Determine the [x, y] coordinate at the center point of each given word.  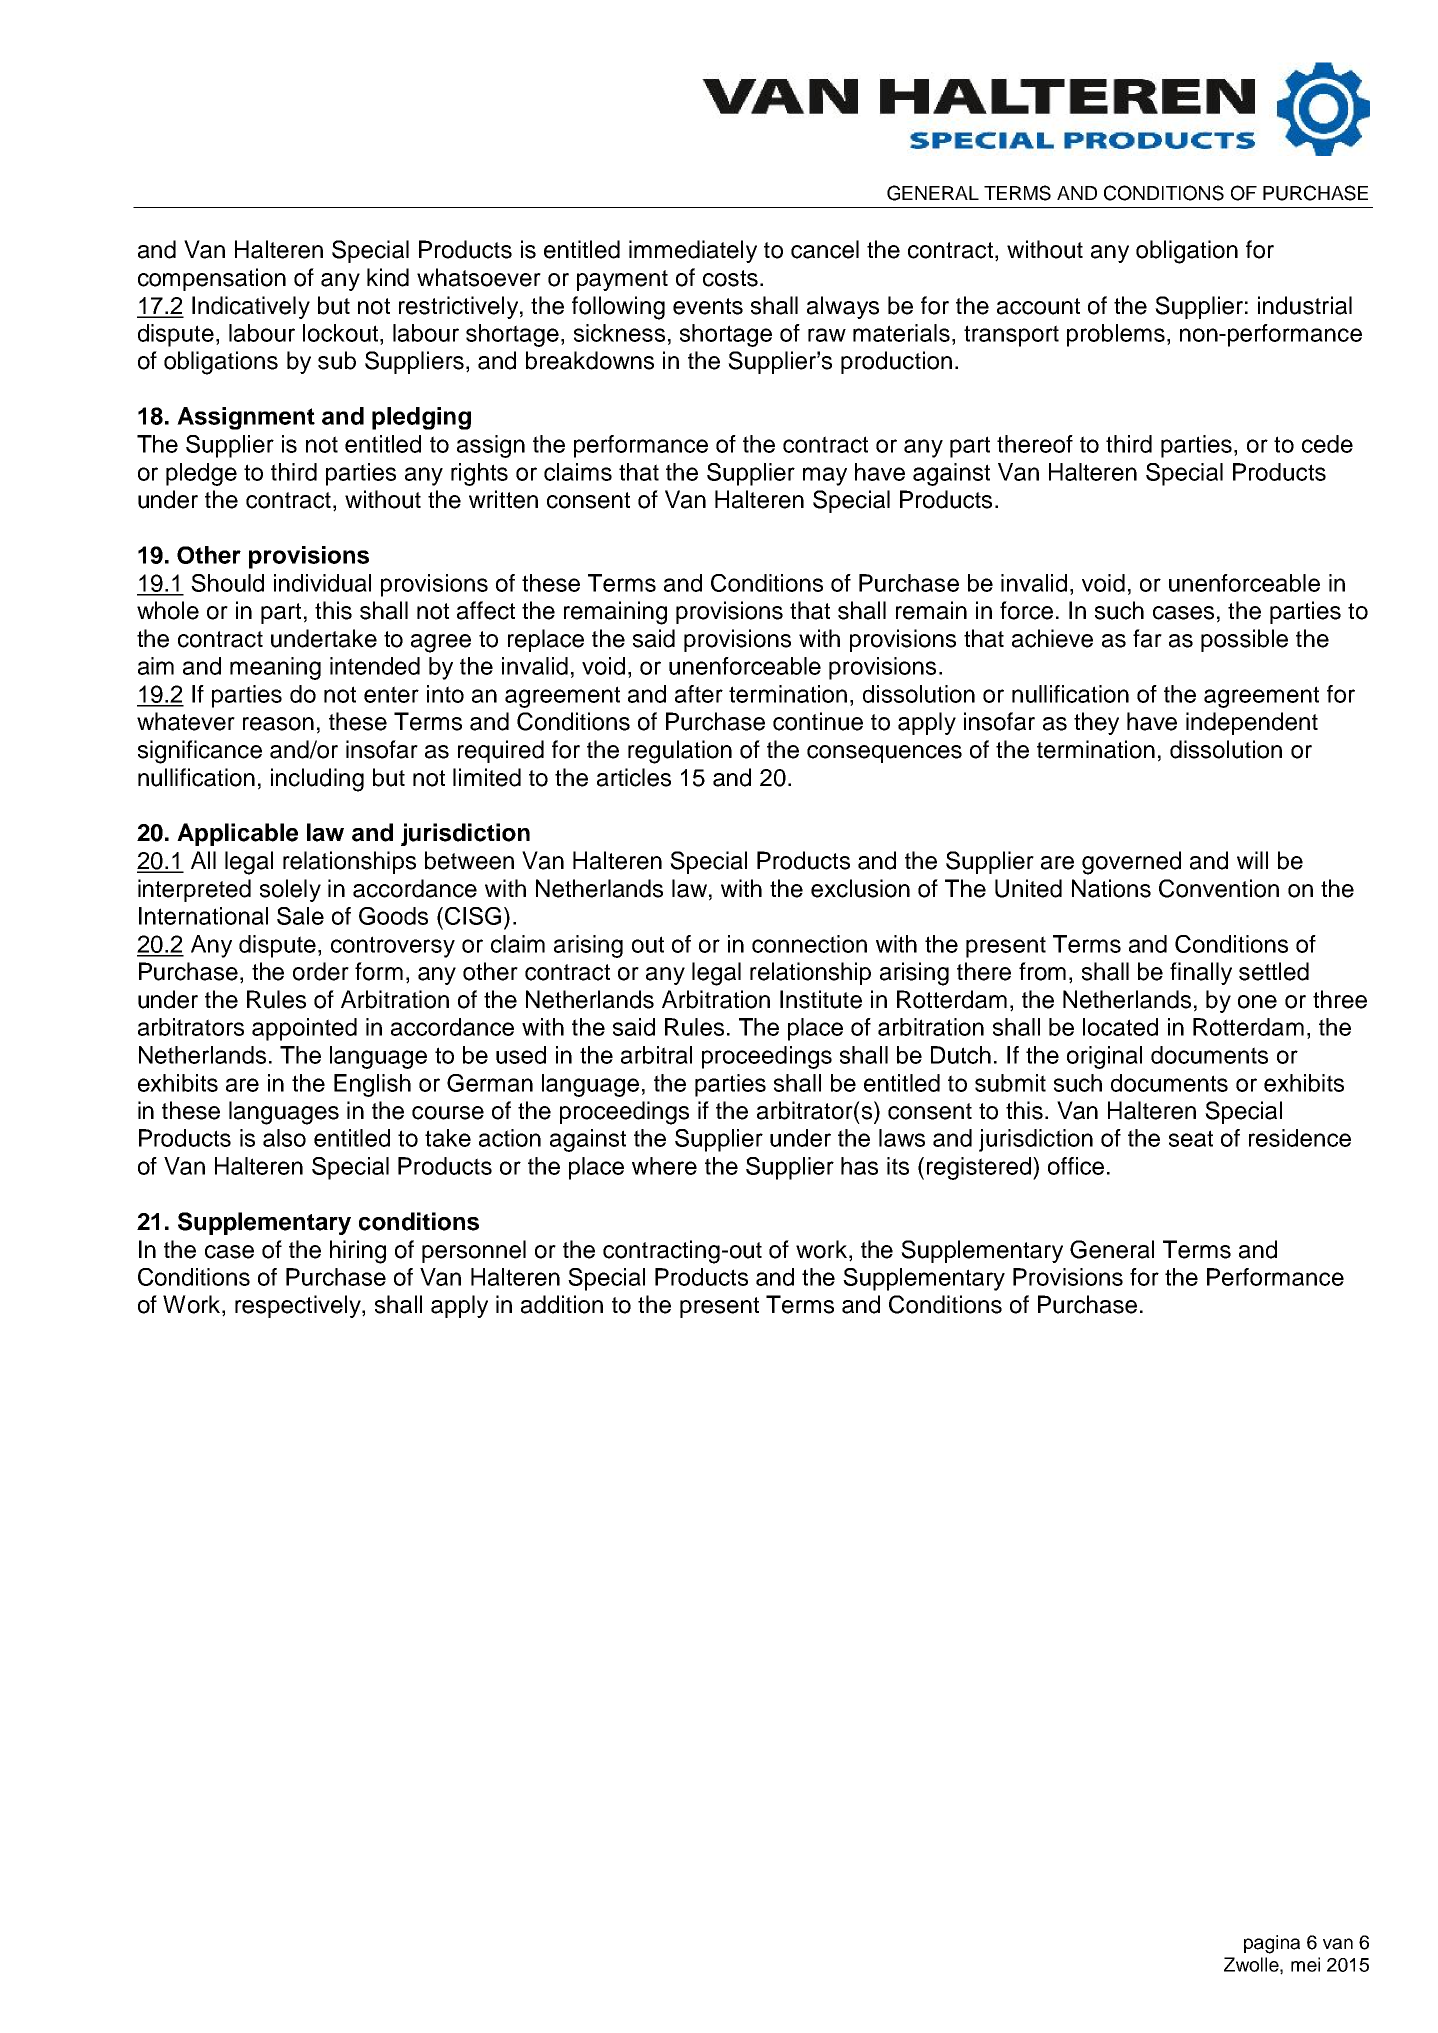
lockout [342, 333]
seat [1191, 1138]
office [1076, 1166]
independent [1252, 723]
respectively [299, 1306]
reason [278, 724]
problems [1116, 335]
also [284, 1138]
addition [562, 1304]
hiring [358, 1252]
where [664, 1166]
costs [730, 278]
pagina [1272, 1944]
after [699, 694]
